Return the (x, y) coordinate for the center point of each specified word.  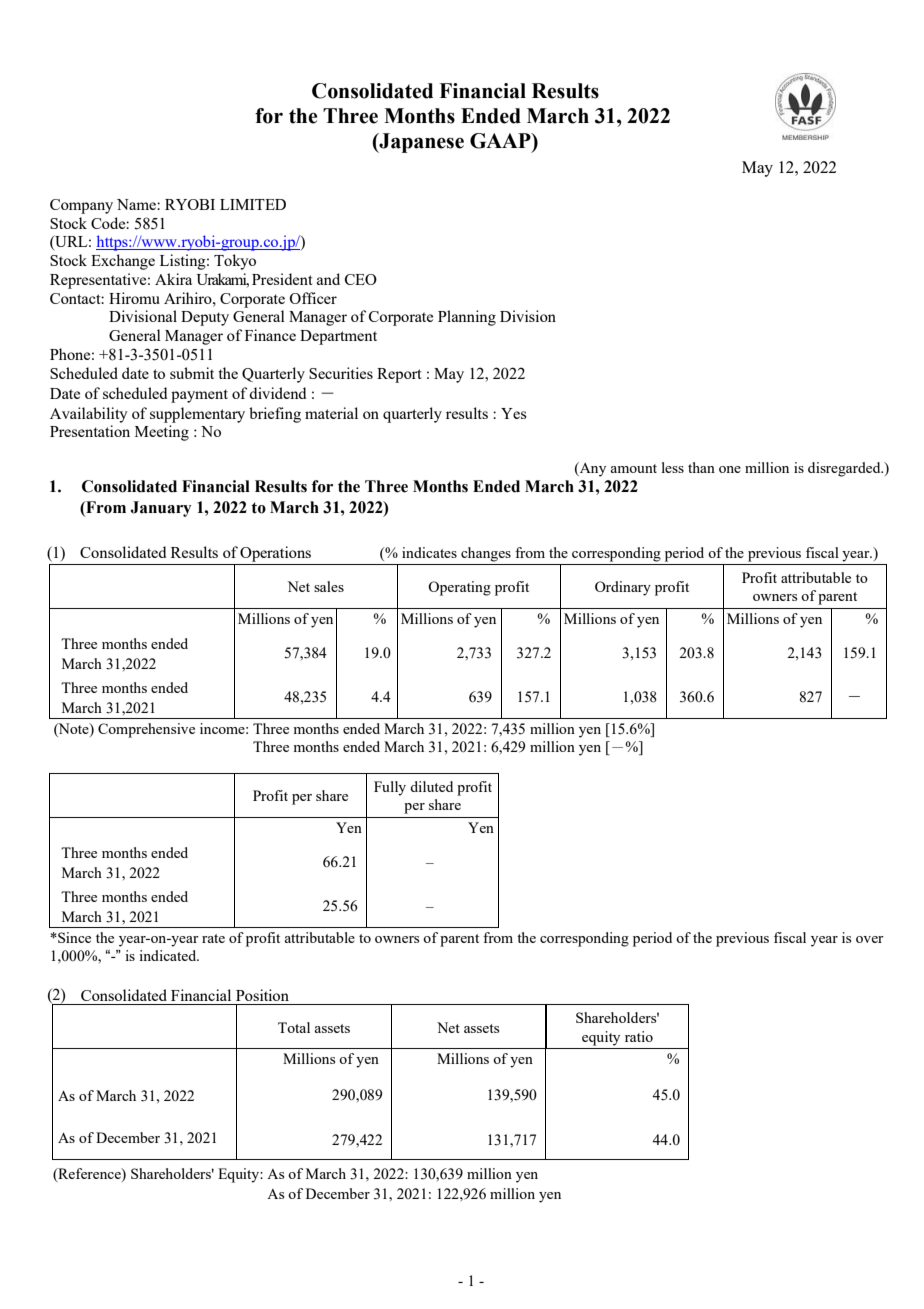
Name (137, 204)
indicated (169, 955)
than (701, 467)
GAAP (501, 141)
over (870, 939)
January (160, 509)
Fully (390, 788)
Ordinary (623, 588)
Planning (467, 318)
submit (192, 373)
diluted (431, 786)
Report (399, 375)
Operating (459, 588)
